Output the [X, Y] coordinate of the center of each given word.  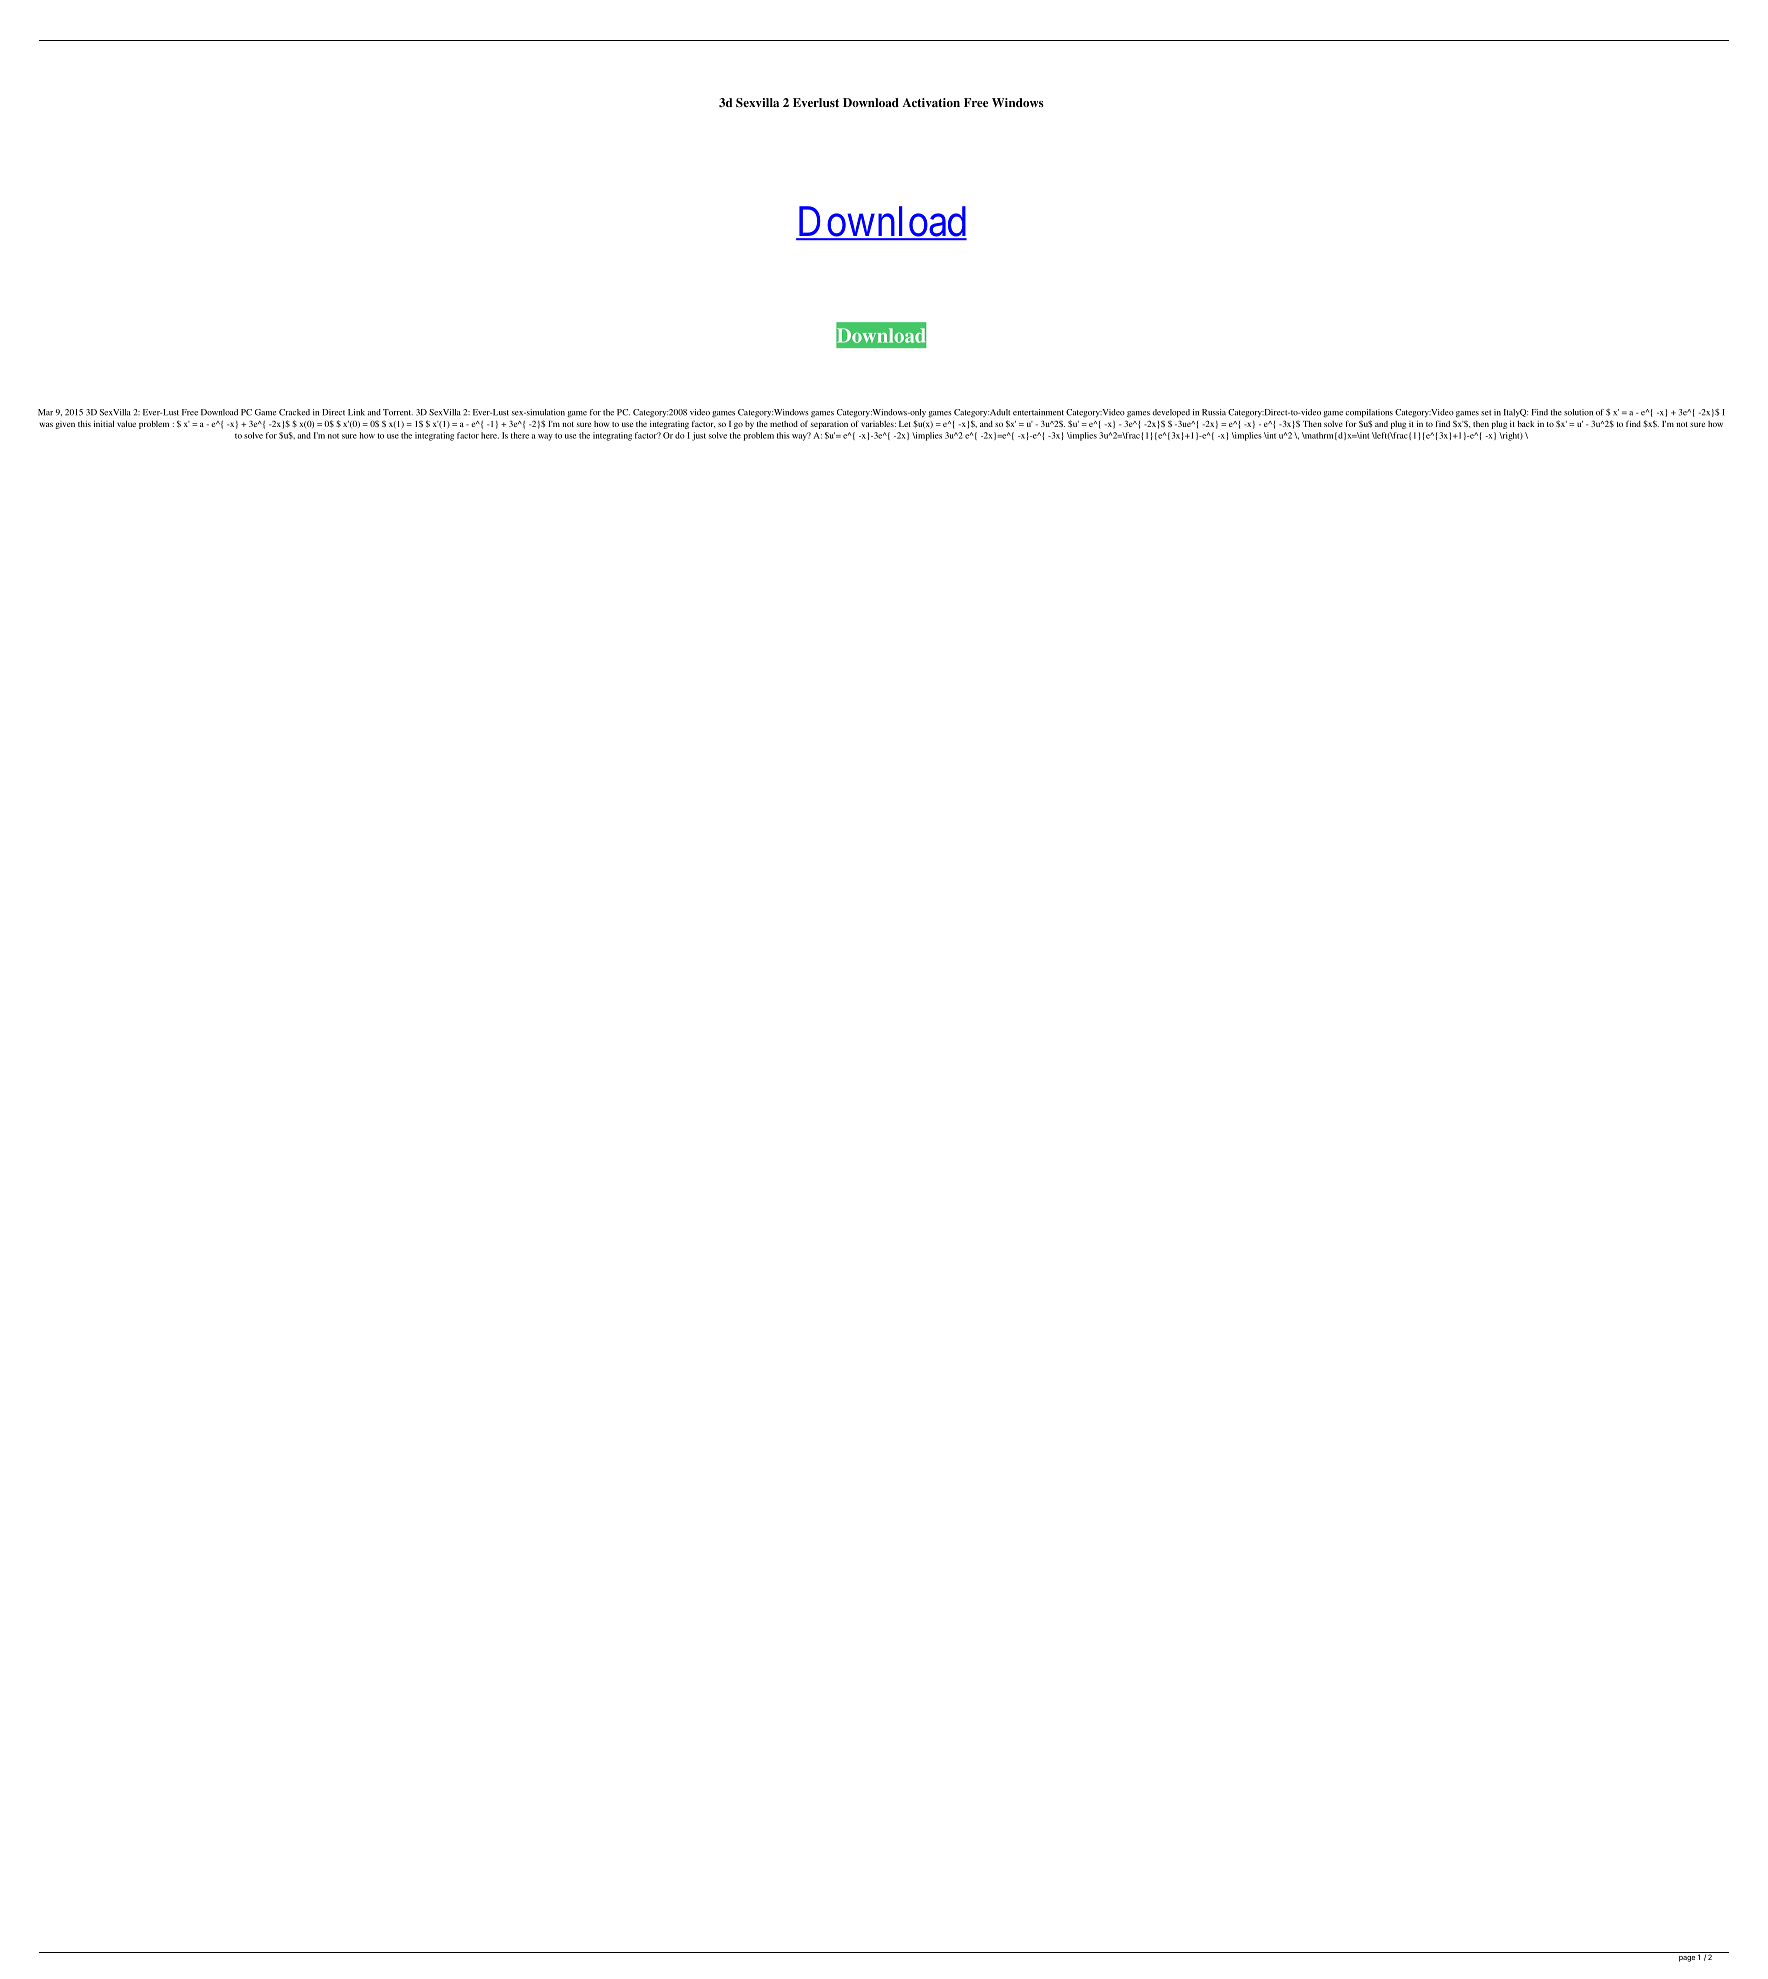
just [699, 436]
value [126, 423]
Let [905, 424]
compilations [1369, 413]
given [65, 425]
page [1687, 1959]
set [1486, 413]
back [1525, 424]
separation [829, 425]
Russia [1214, 412]
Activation [931, 102]
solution [1578, 412]
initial [104, 423]
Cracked [294, 412]
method [784, 424]
